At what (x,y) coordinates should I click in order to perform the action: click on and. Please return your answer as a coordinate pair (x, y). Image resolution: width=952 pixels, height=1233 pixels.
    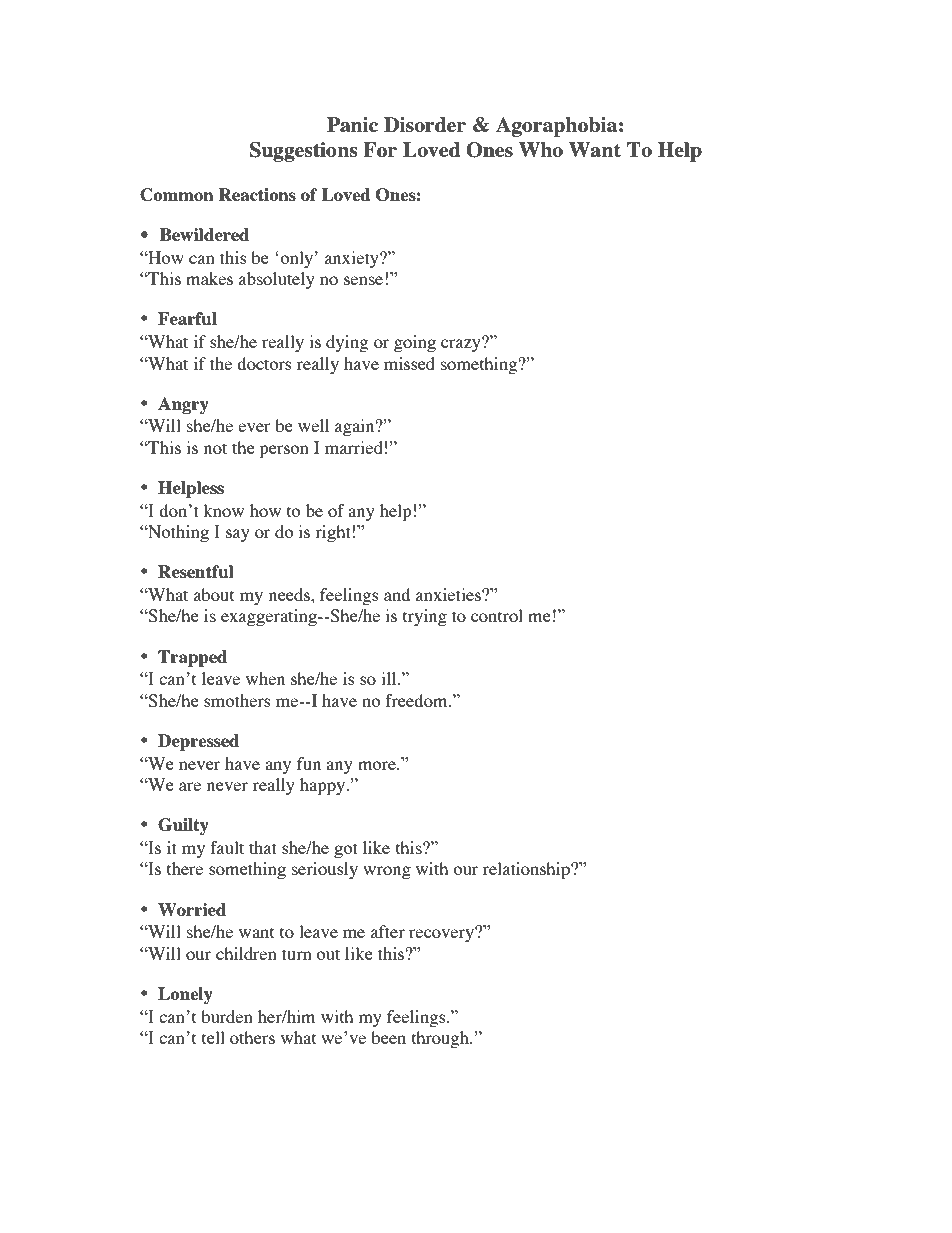
    Looking at the image, I should click on (397, 594).
